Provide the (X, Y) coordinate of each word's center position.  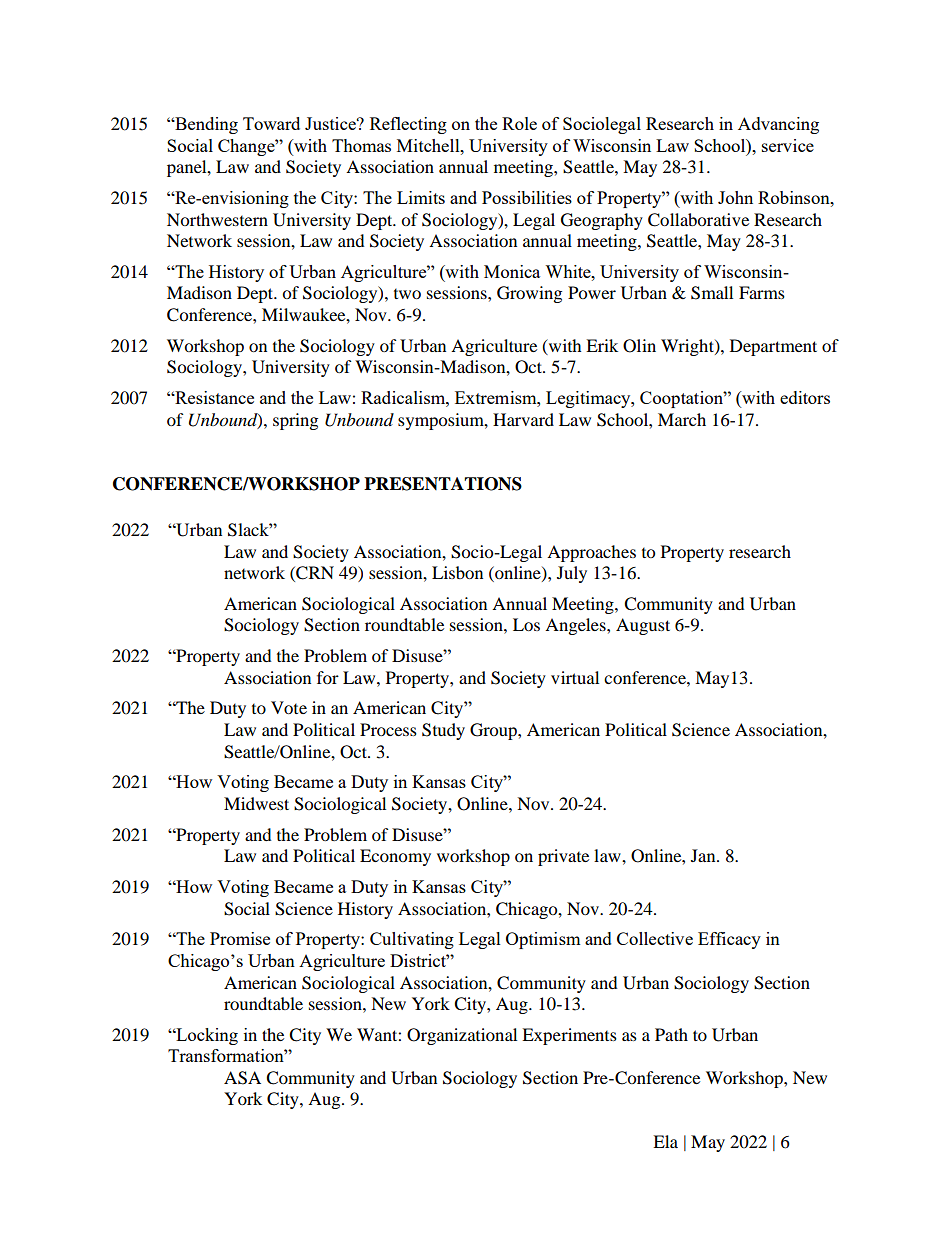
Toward (271, 123)
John (735, 197)
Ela (665, 1141)
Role (519, 123)
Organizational (462, 1036)
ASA (242, 1078)
